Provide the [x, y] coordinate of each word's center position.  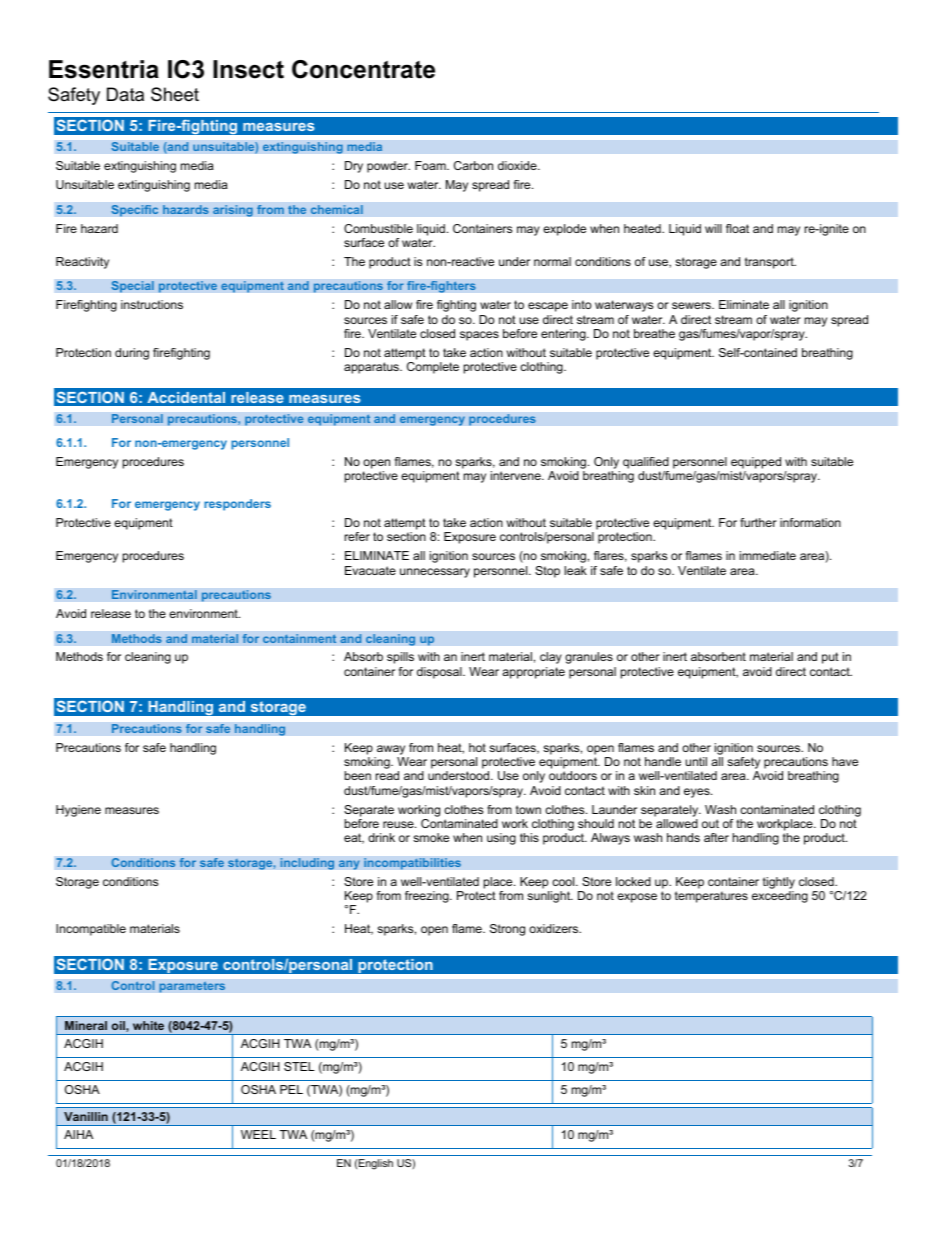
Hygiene [78, 811]
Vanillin [86, 1116]
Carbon [473, 165]
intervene [517, 475]
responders [237, 505]
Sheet [175, 94]
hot [477, 747]
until [696, 761]
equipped [756, 463]
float [737, 228]
